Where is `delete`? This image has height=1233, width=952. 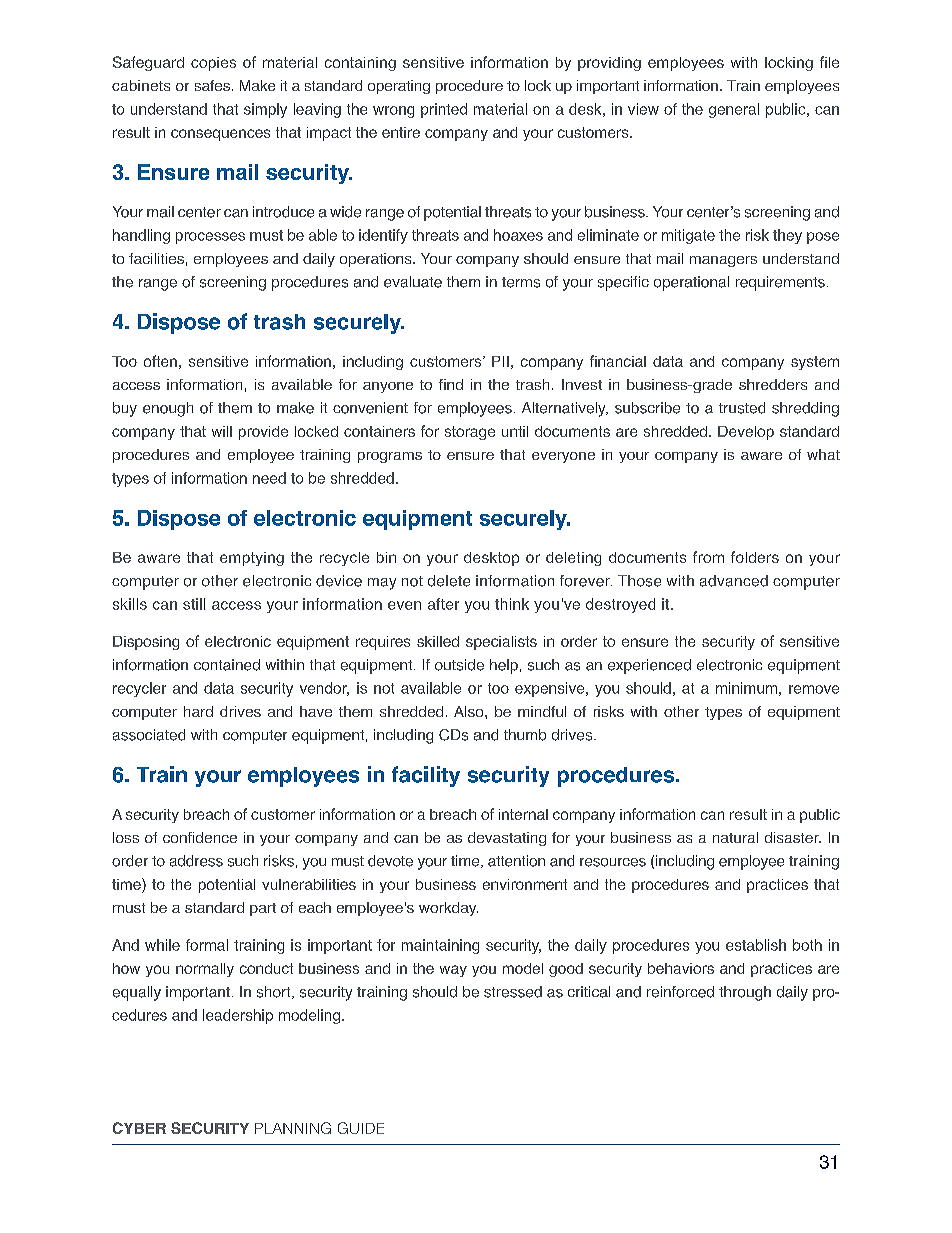 delete is located at coordinates (449, 581).
